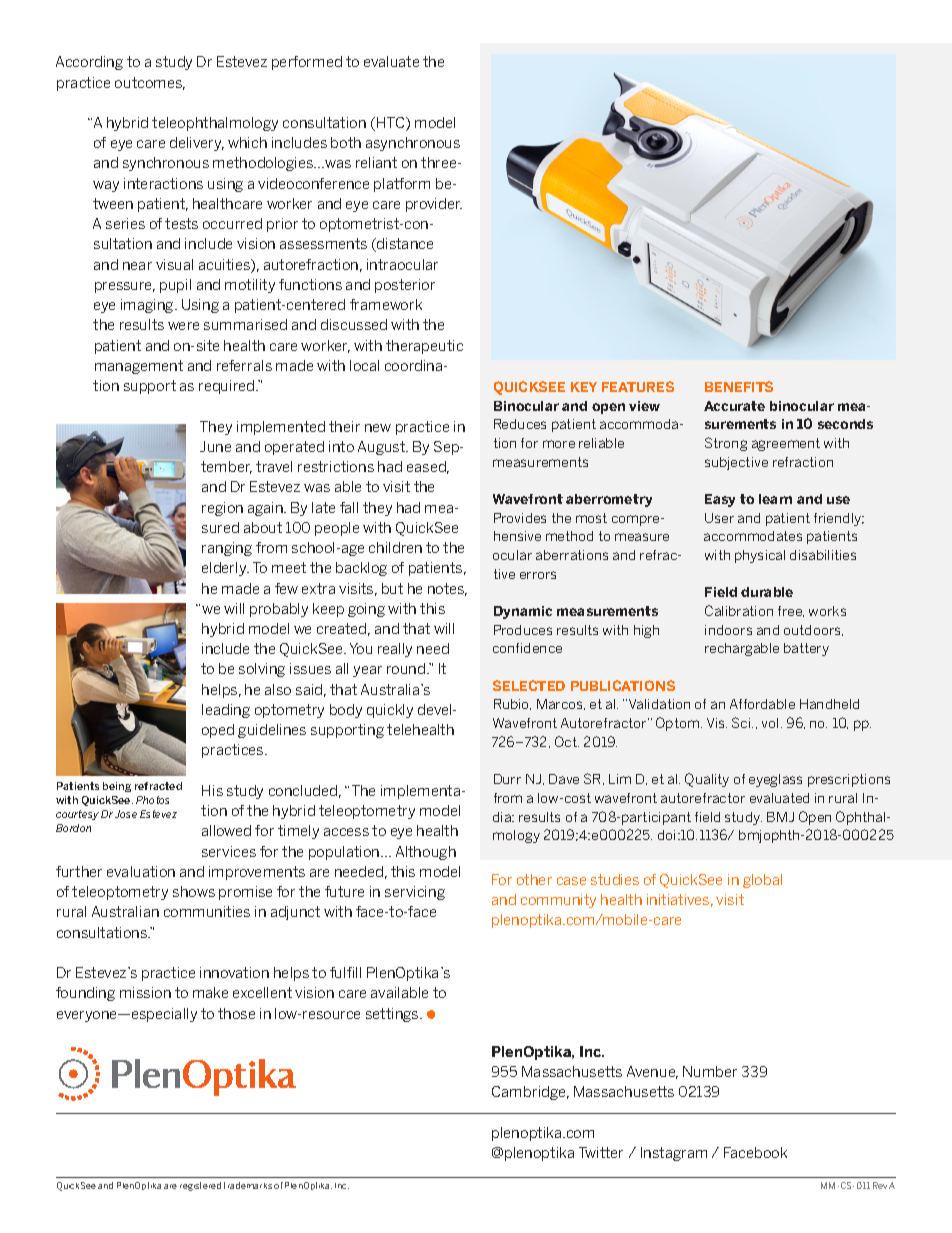  Describe the element at coordinates (447, 589) in the image. I see `notes` at that location.
